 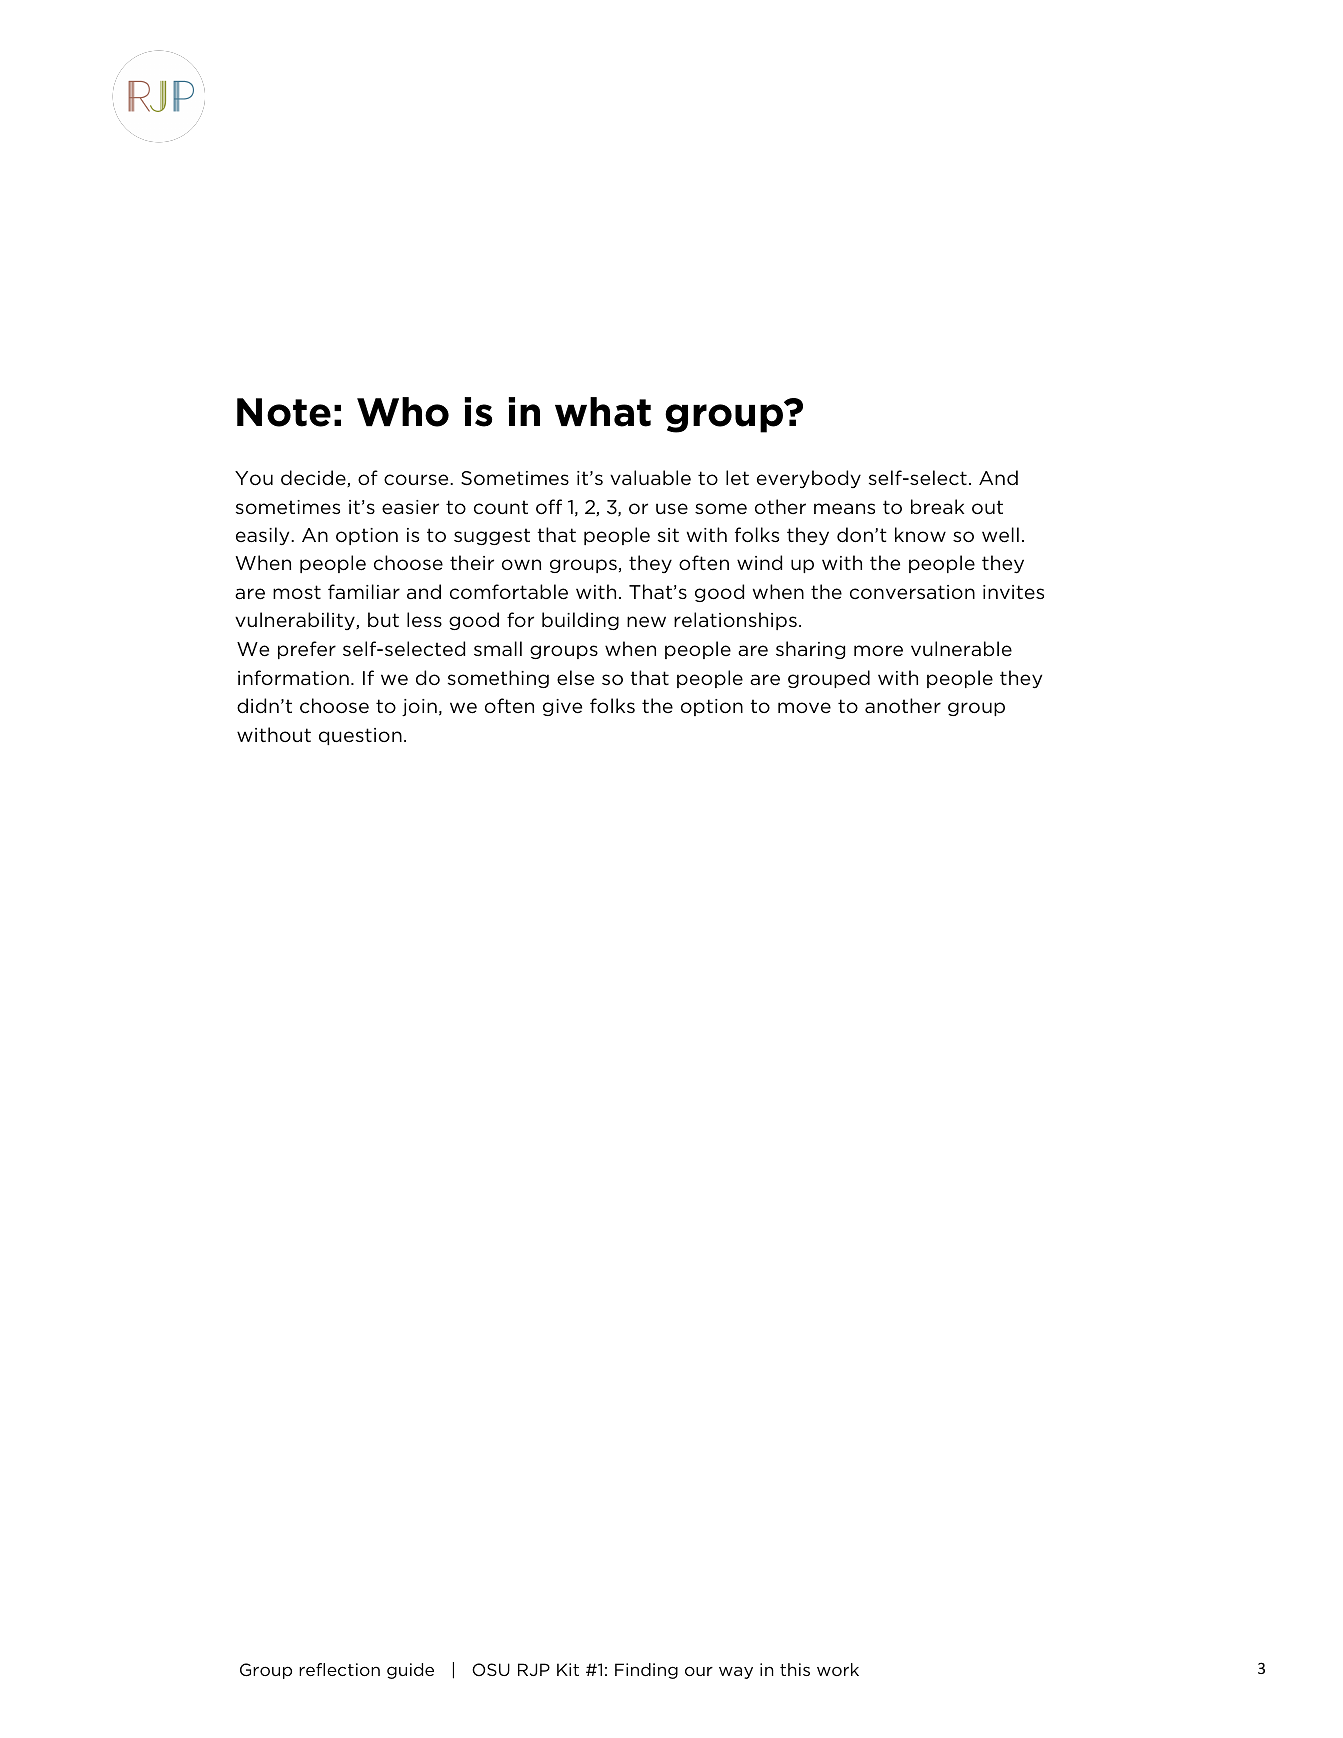 I want to click on give, so click(x=562, y=707).
